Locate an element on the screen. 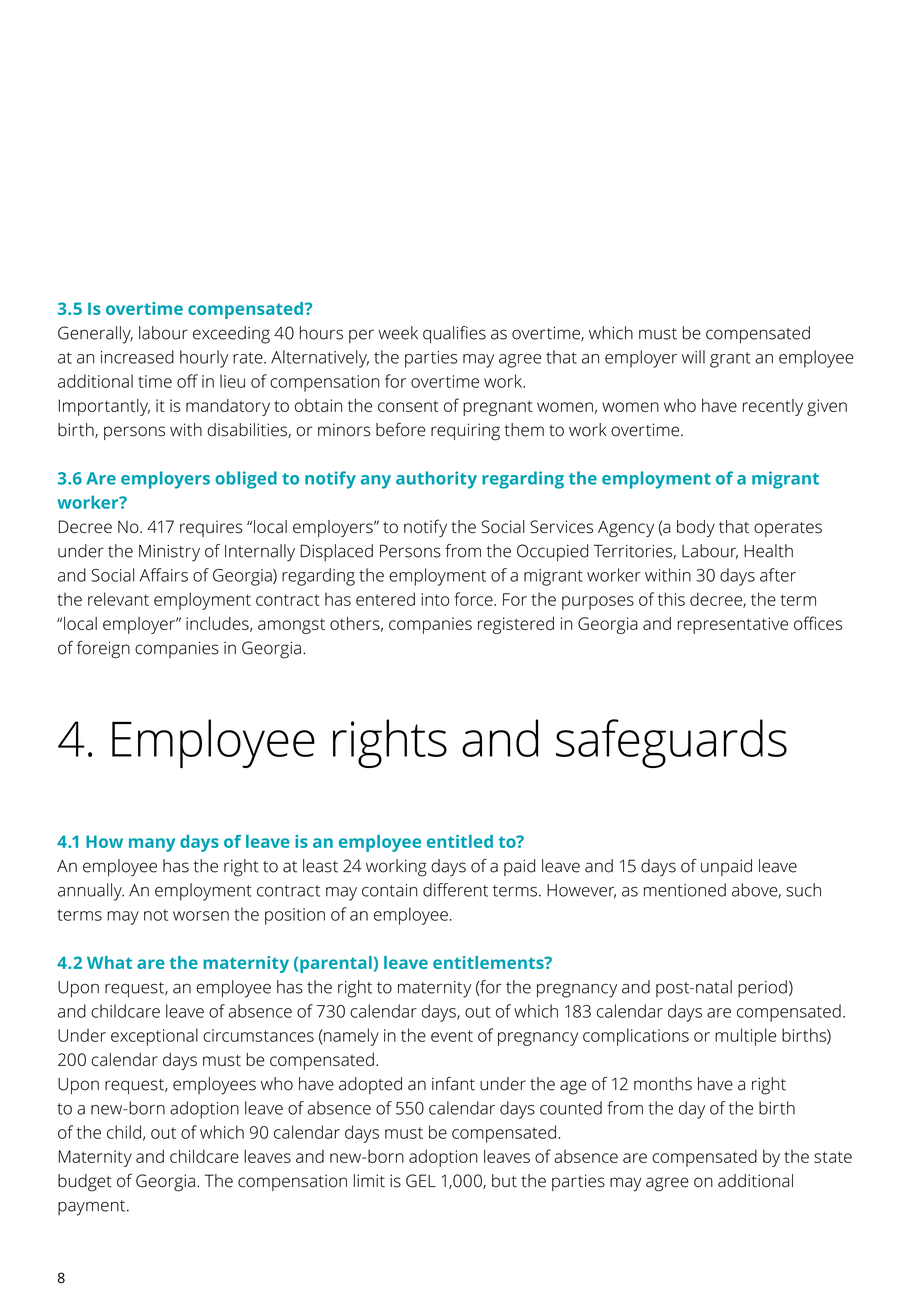  safeguards is located at coordinates (671, 743).
